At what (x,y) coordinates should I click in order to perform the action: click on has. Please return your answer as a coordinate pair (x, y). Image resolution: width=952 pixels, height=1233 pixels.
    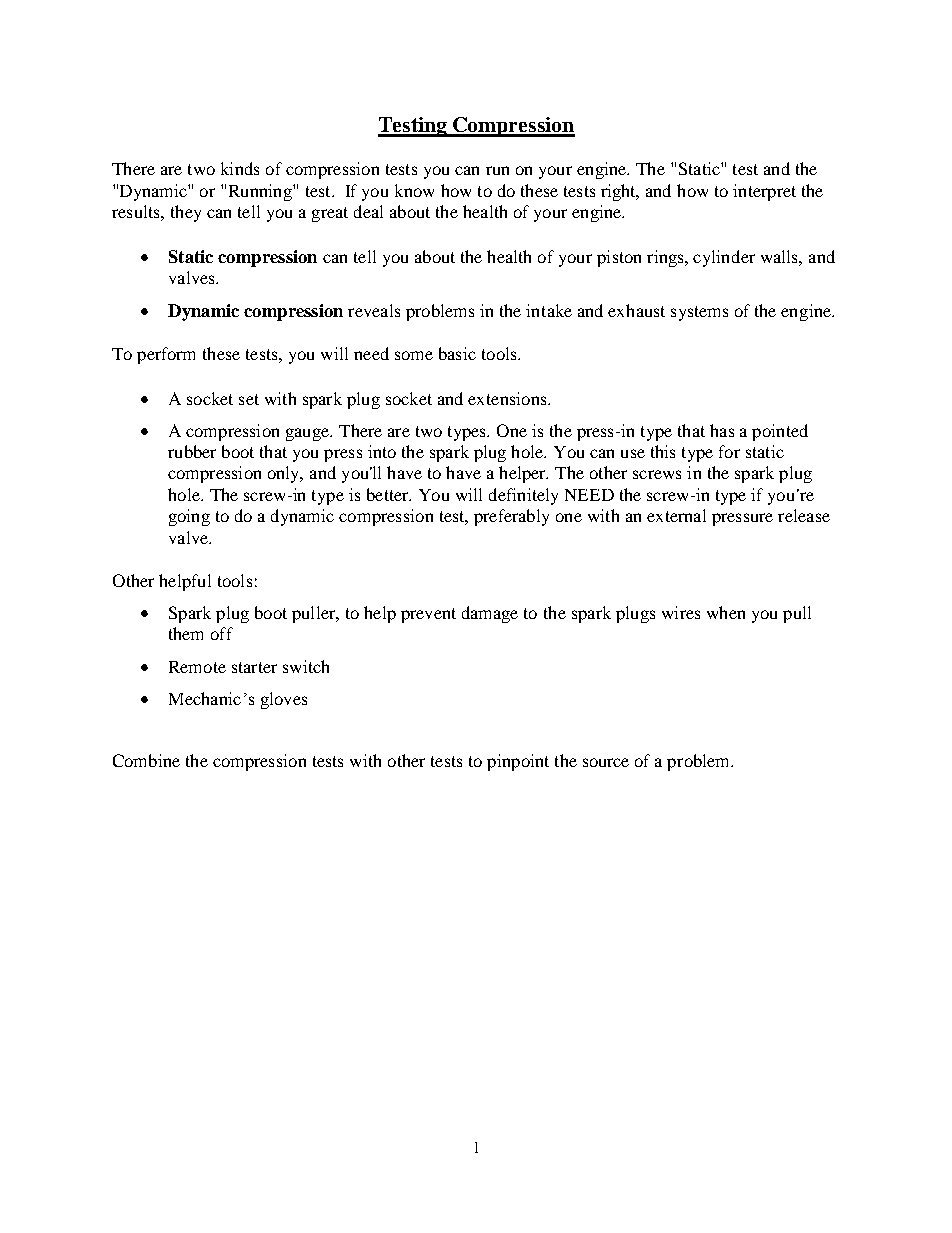
    Looking at the image, I should click on (722, 430).
